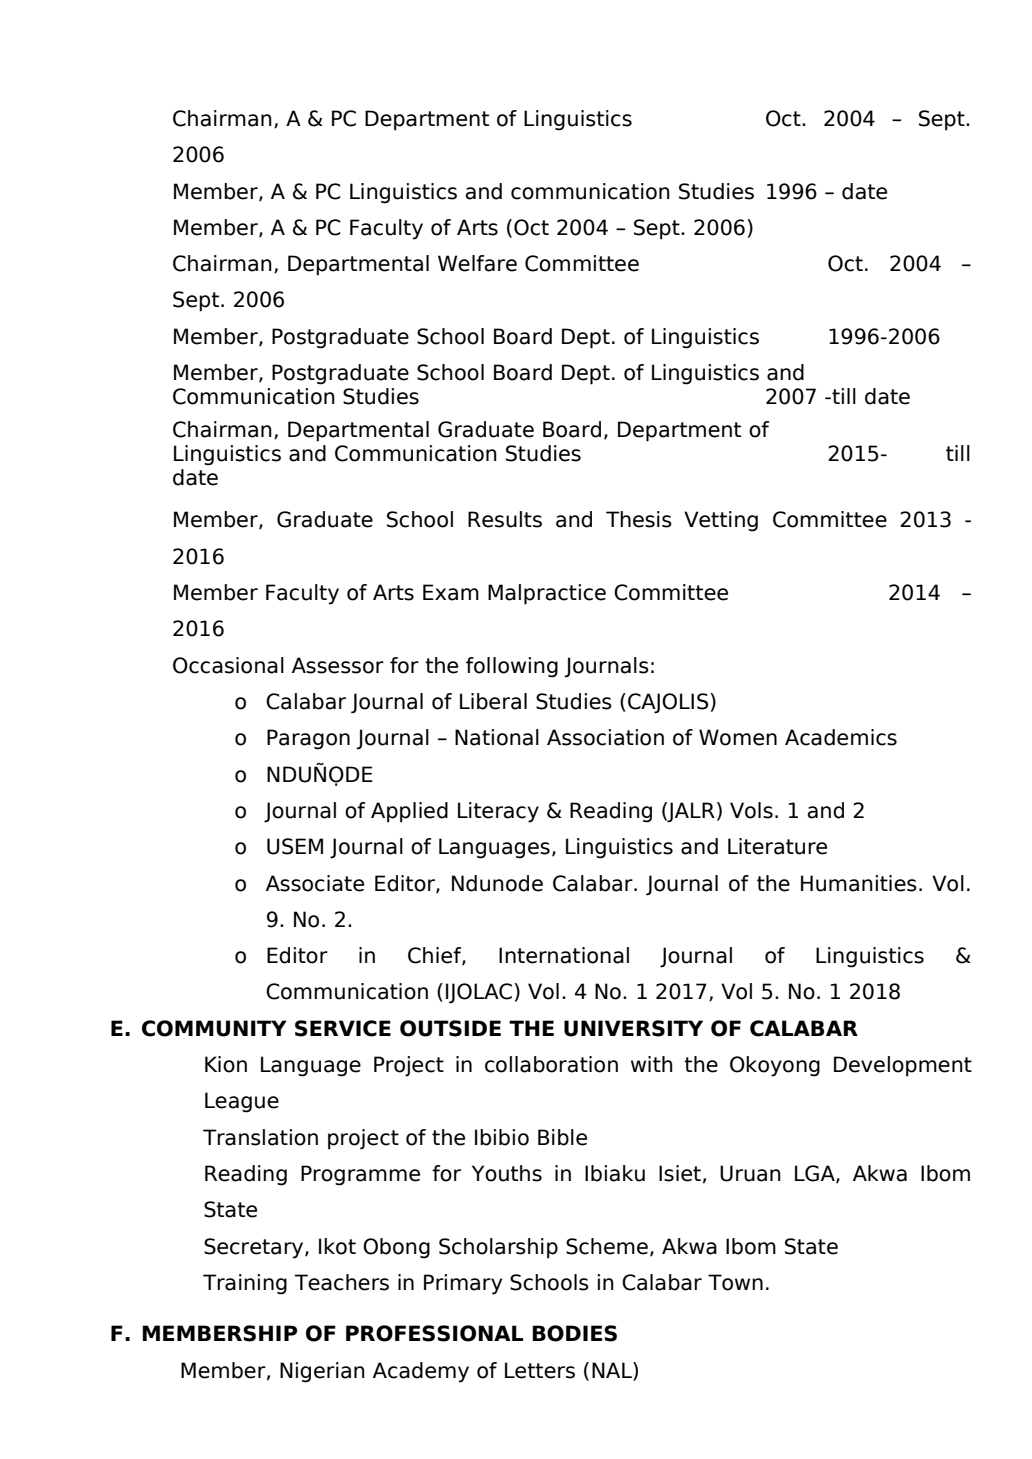 This screenshot has width=1032, height=1459. What do you see at coordinates (633, 1028) in the screenshot?
I see `UNIVERSITY` at bounding box center [633, 1028].
